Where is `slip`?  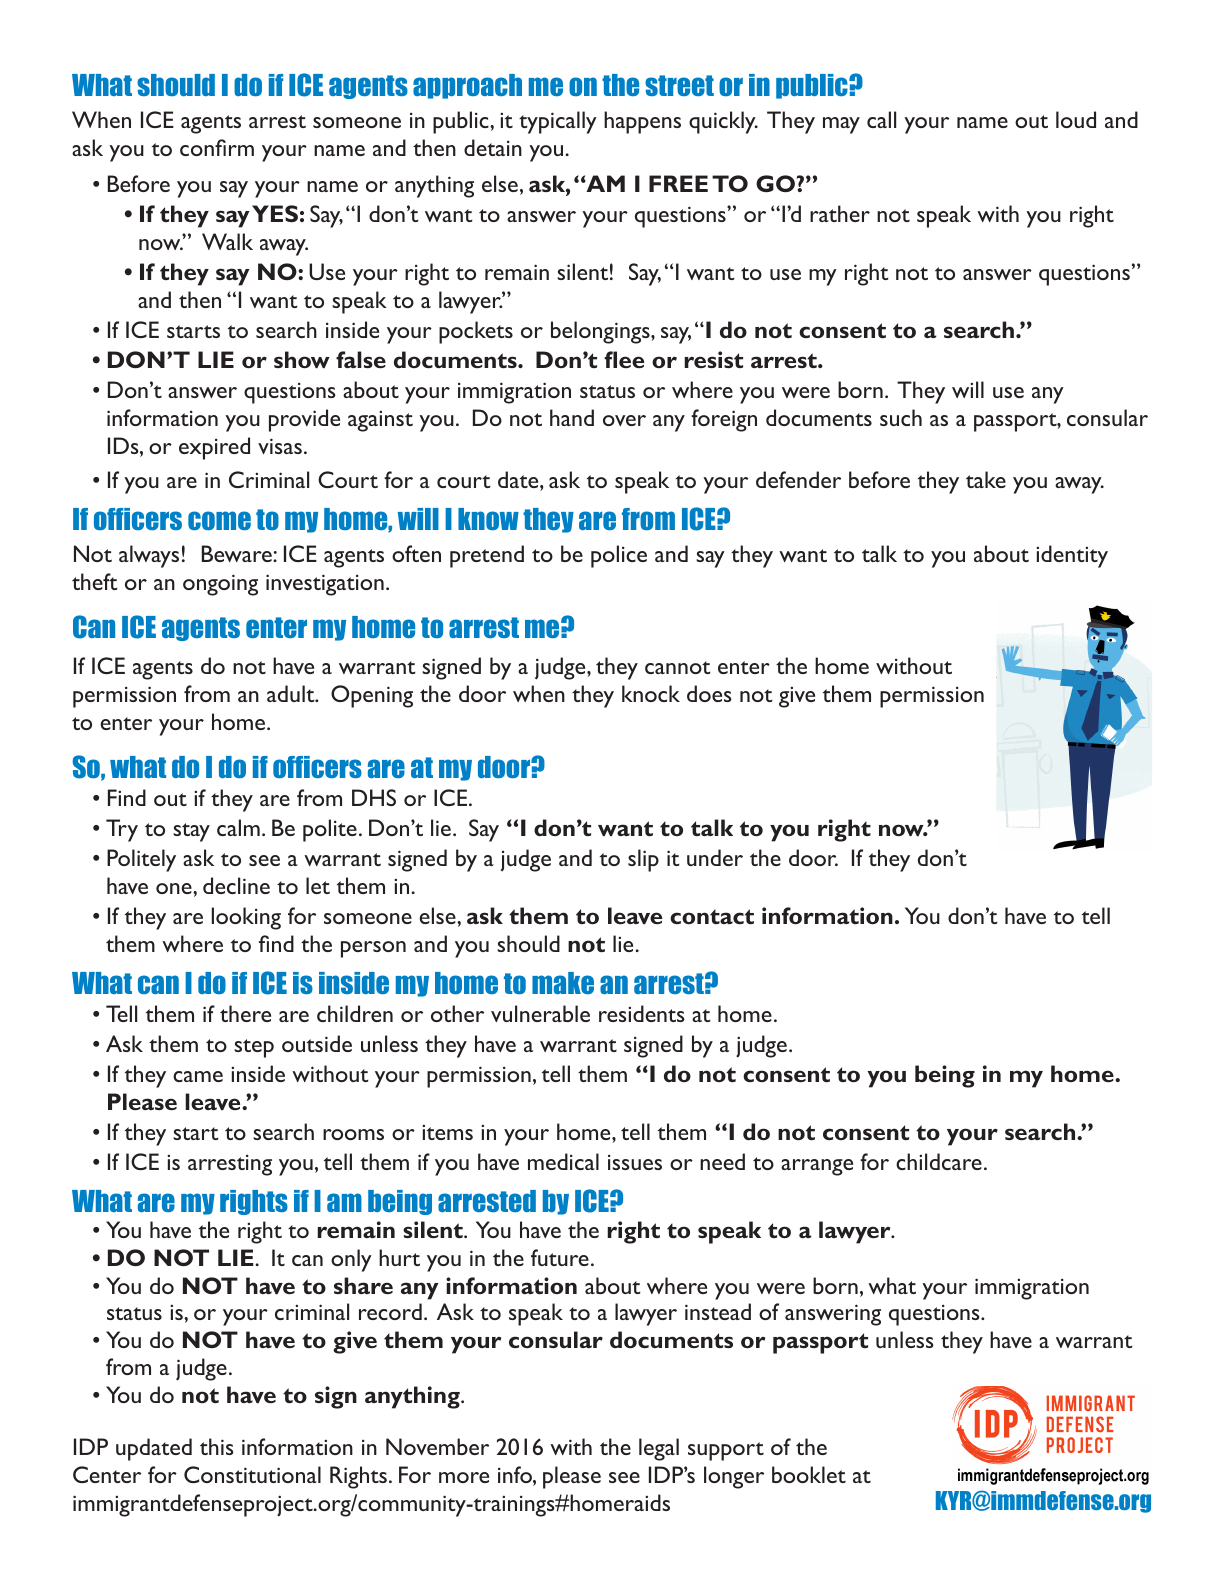
slip is located at coordinates (643, 860).
